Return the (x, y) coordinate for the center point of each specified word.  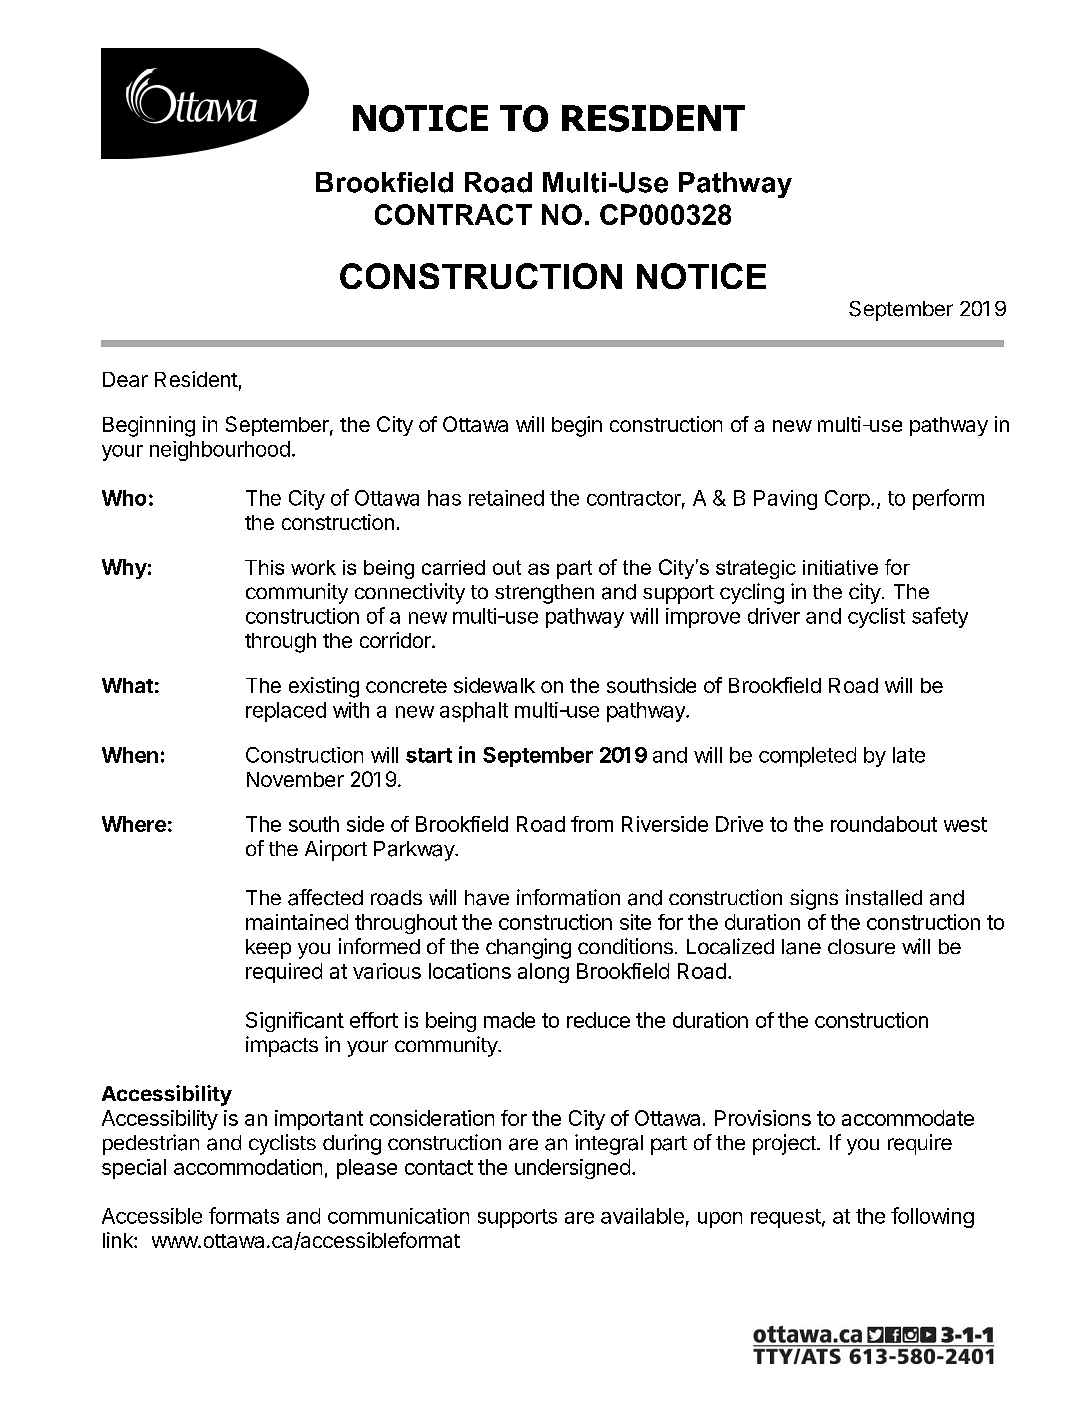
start (429, 755)
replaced (286, 712)
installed (884, 897)
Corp (847, 500)
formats (244, 1215)
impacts (282, 1046)
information (568, 897)
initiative (840, 567)
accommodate (908, 1118)
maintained (297, 922)
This (264, 567)
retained (506, 498)
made (509, 1020)
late (909, 755)
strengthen (544, 594)
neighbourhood (220, 451)
